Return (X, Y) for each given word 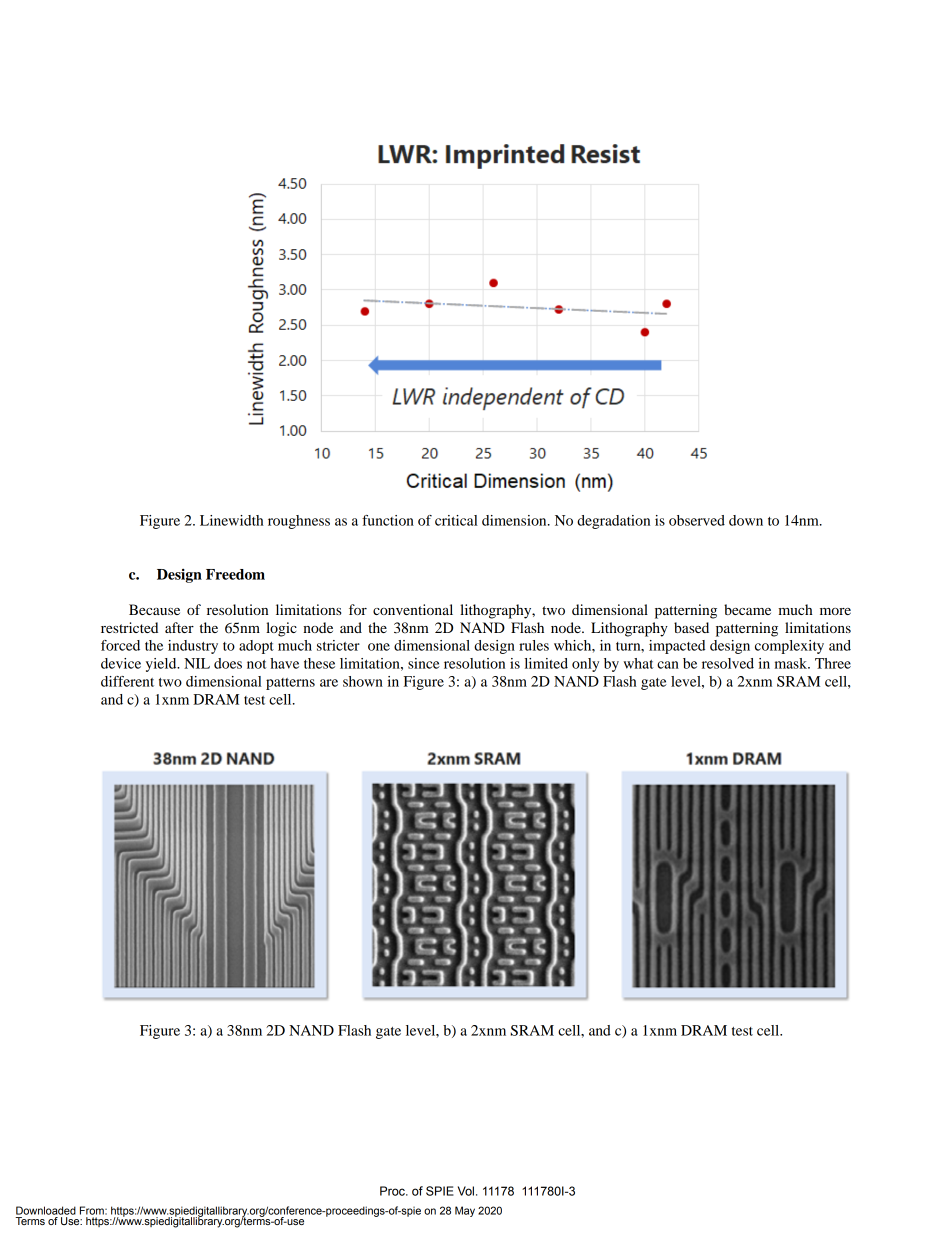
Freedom (235, 574)
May (465, 1211)
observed (697, 520)
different (127, 681)
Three (833, 663)
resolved (728, 663)
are (329, 683)
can (668, 665)
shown (363, 681)
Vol (466, 1191)
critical (456, 520)
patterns (290, 684)
